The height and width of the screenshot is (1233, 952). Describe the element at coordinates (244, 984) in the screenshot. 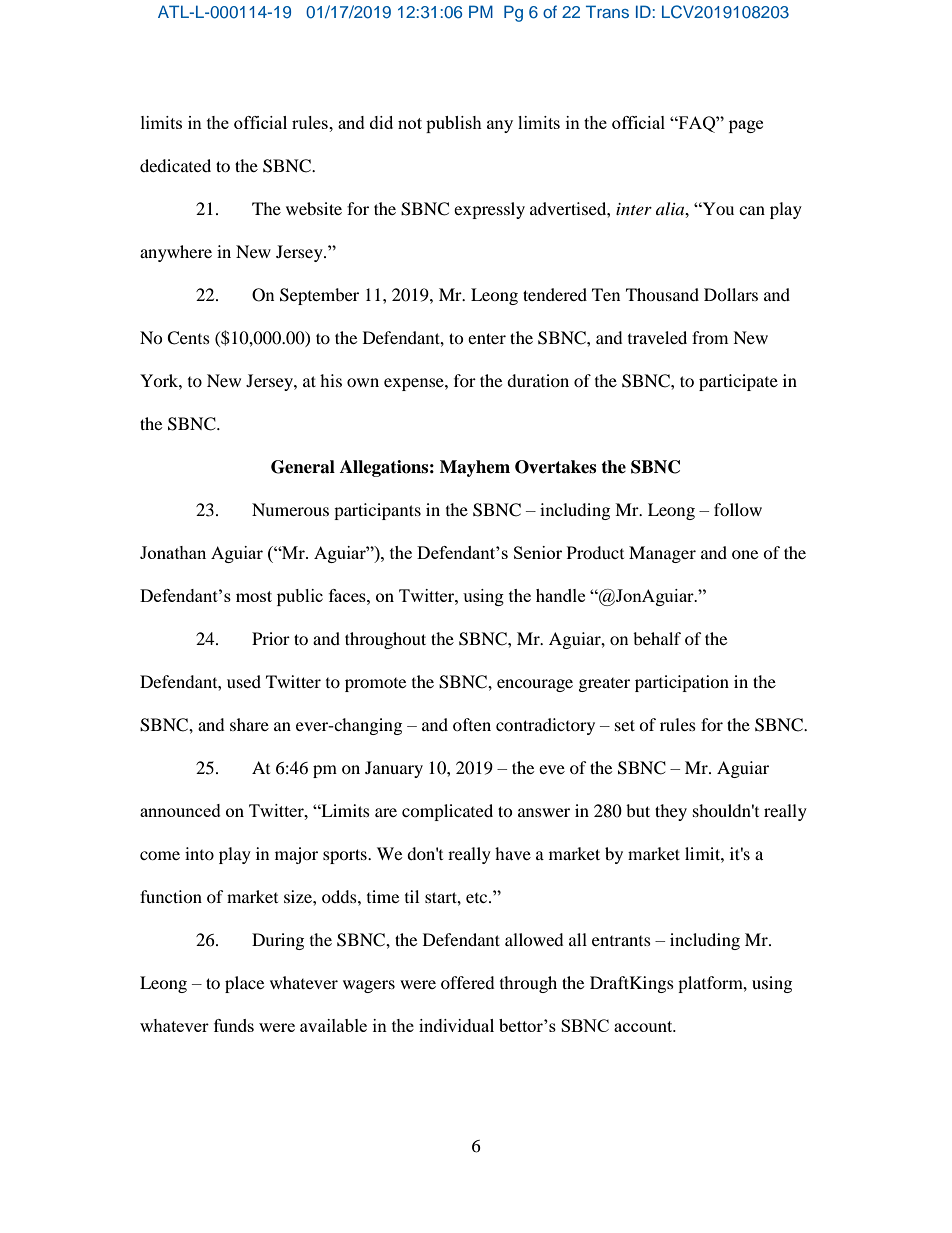

I see `place` at that location.
